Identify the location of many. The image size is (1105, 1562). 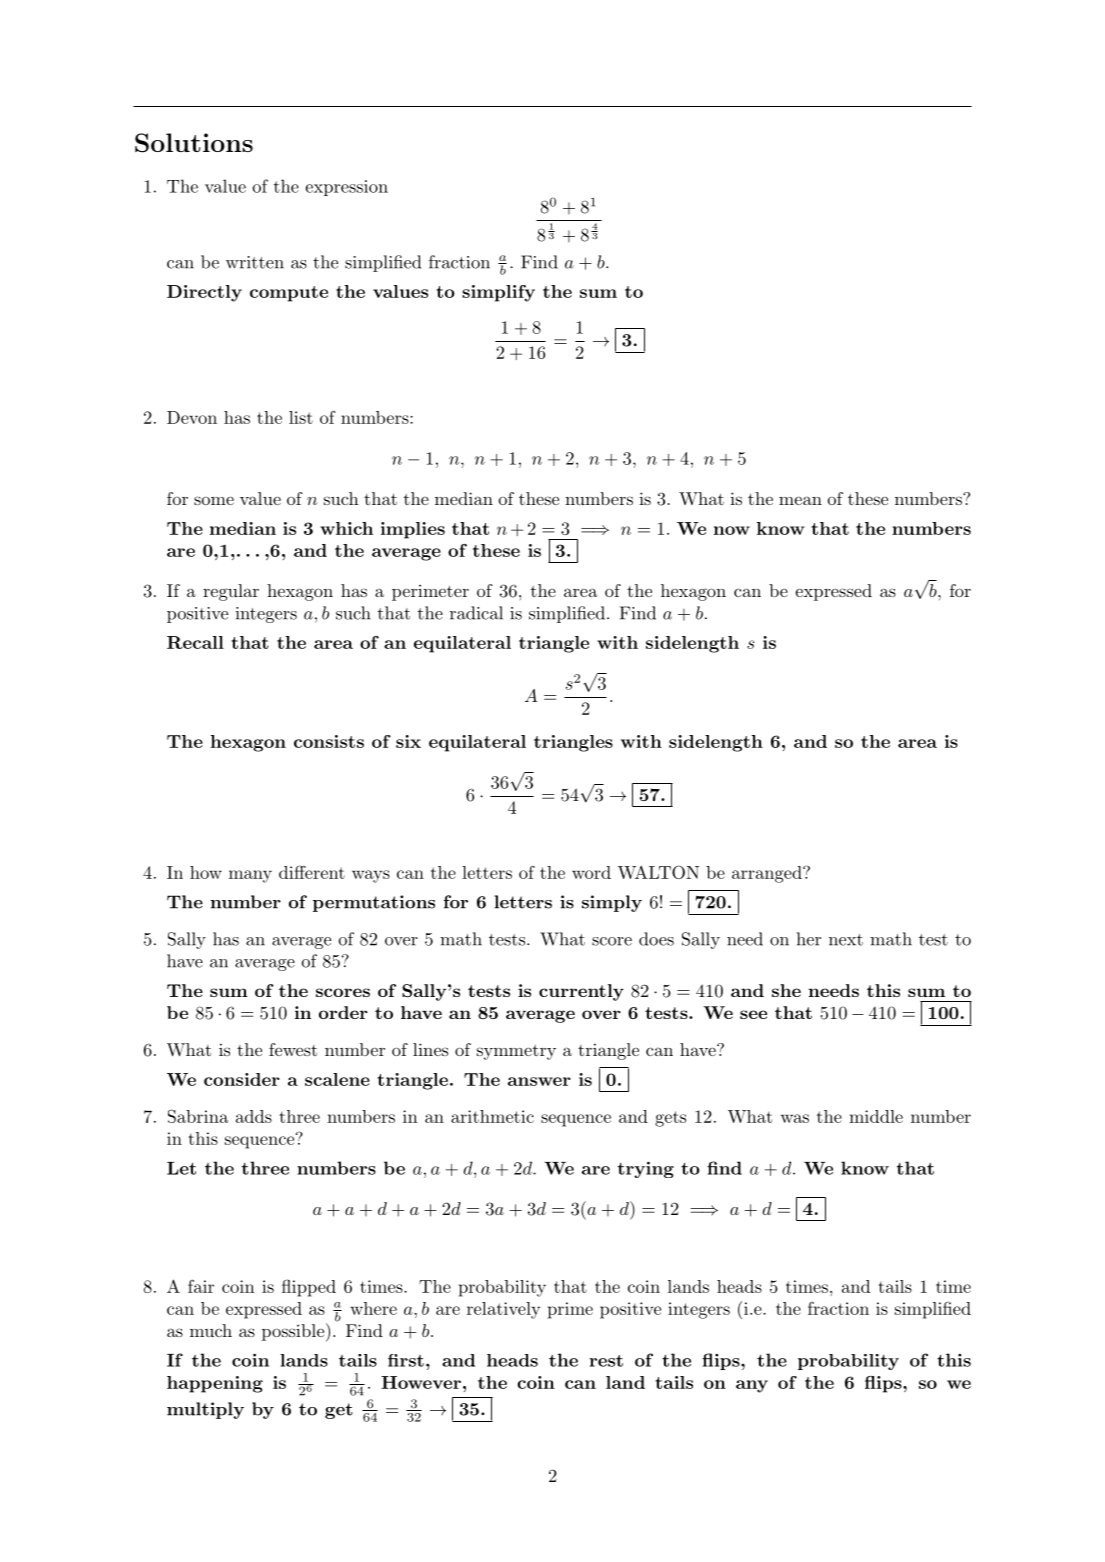
(250, 876).
